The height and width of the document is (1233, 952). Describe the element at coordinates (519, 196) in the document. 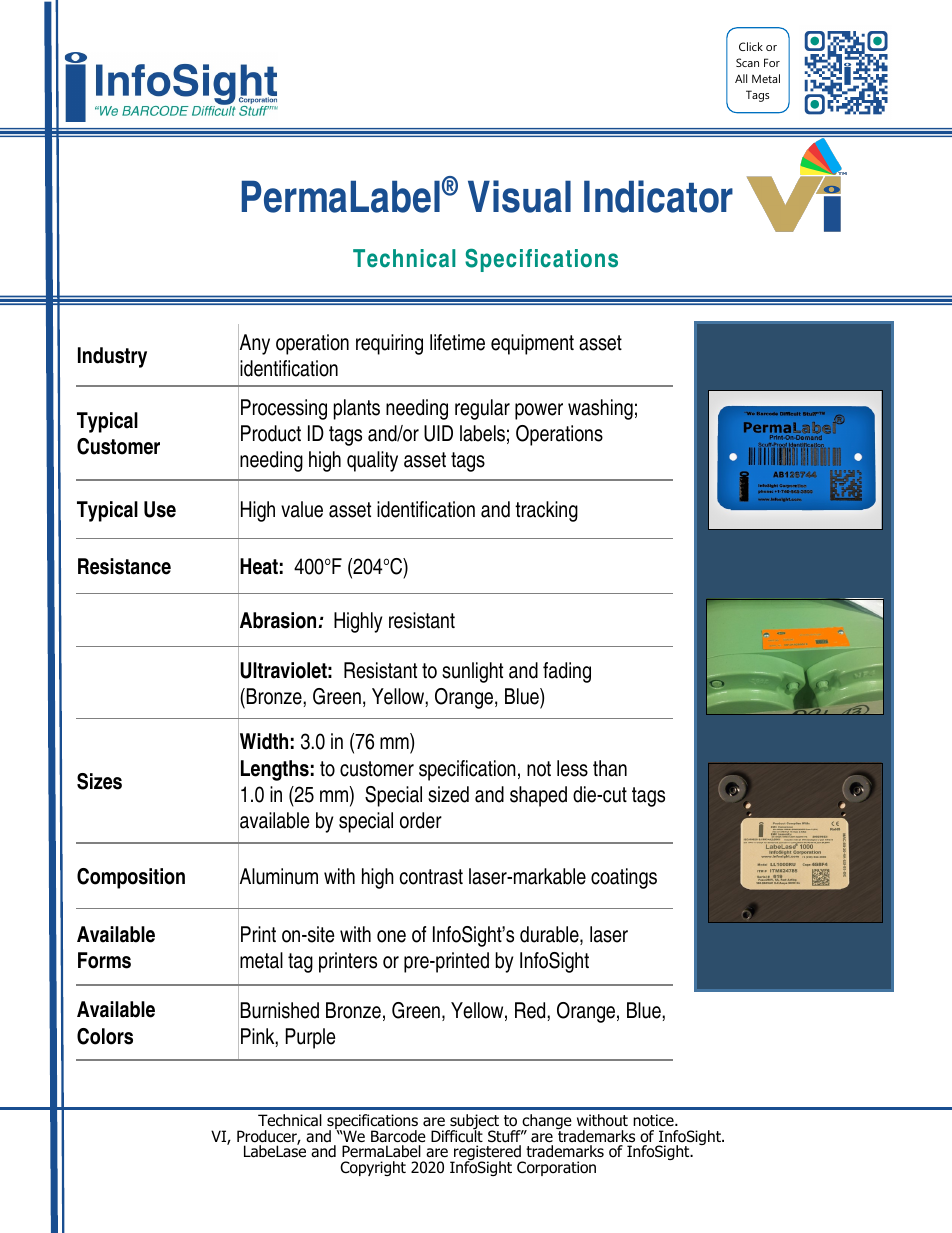

I see `Visual` at that location.
